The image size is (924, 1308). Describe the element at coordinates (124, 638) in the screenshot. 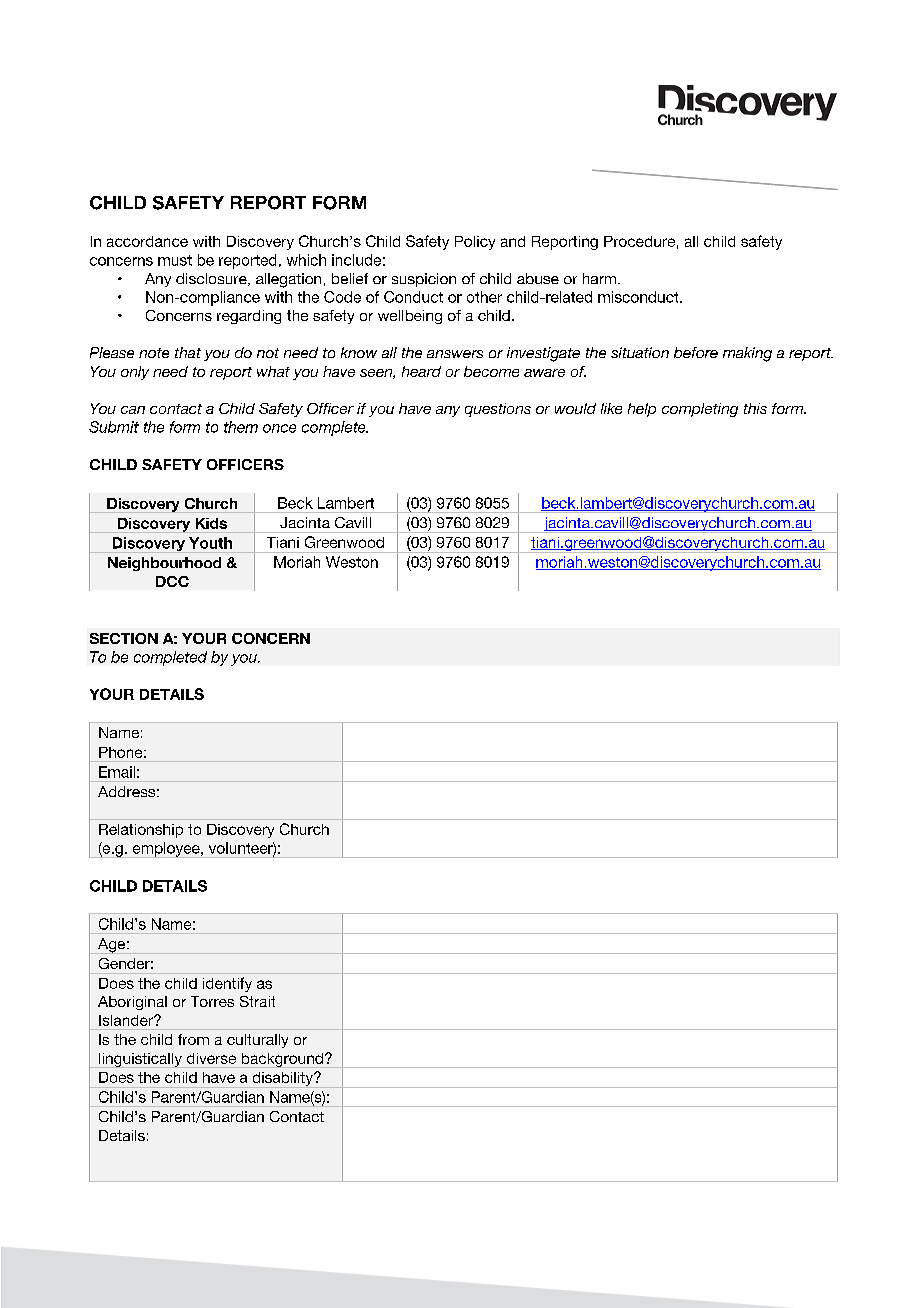

I see `SECTION` at that location.
